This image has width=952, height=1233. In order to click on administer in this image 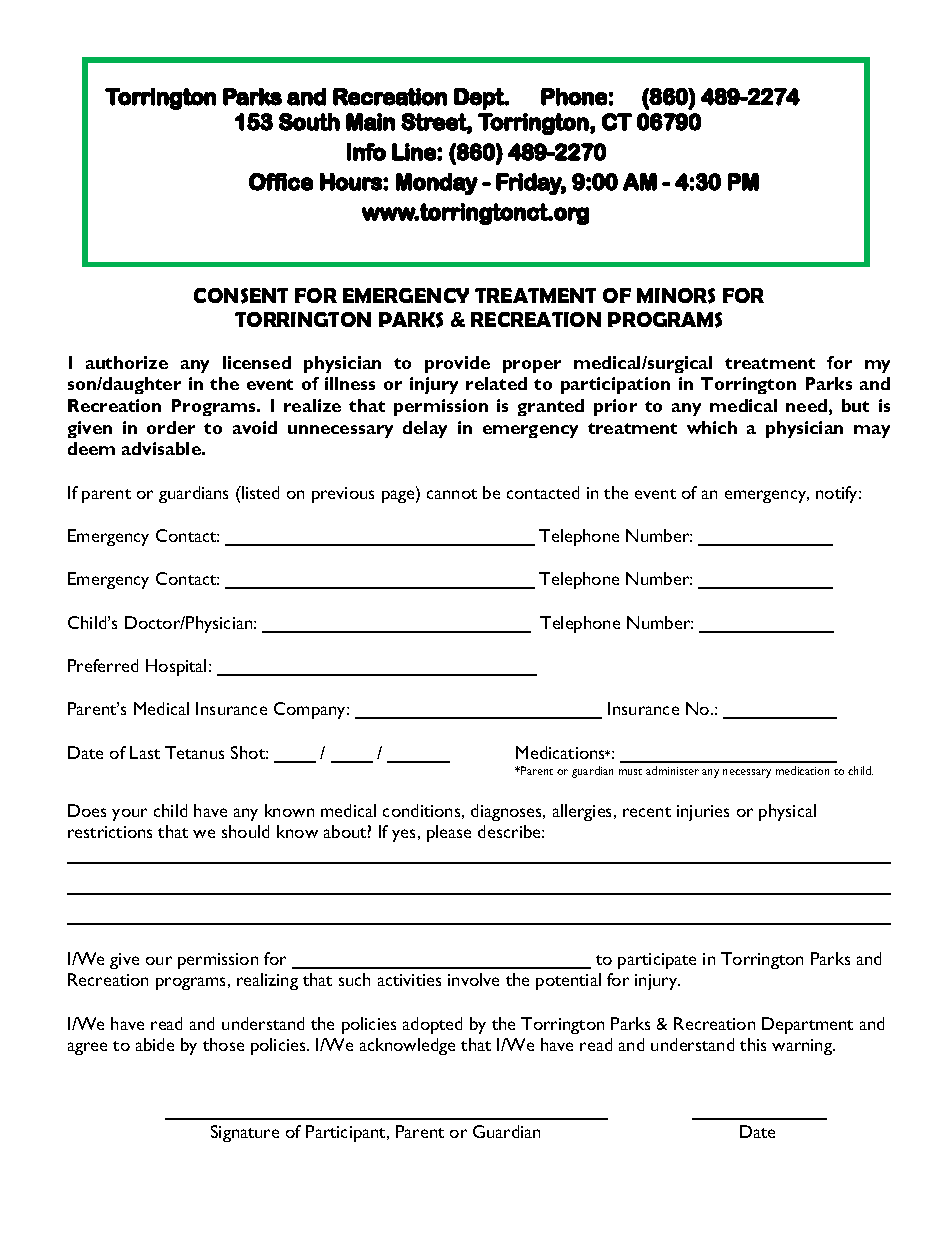, I will do `click(672, 770)`.
